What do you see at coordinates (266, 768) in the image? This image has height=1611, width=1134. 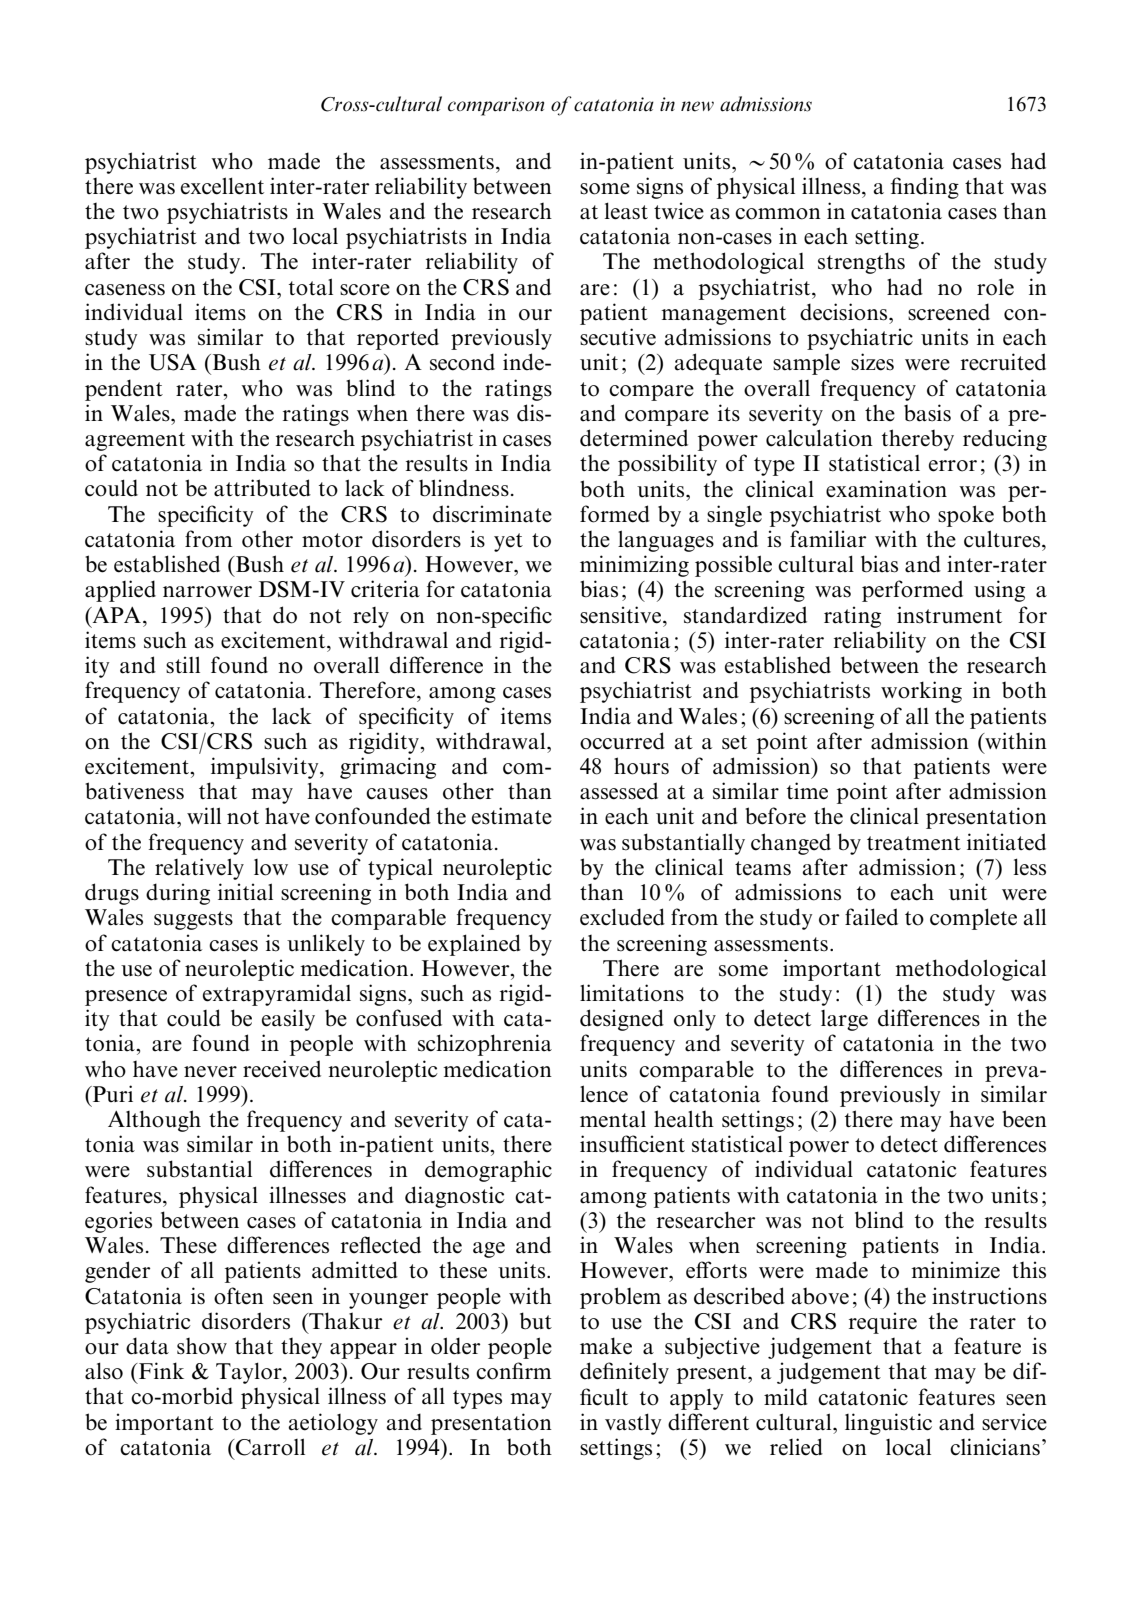 I see `impulsivity` at bounding box center [266, 768].
